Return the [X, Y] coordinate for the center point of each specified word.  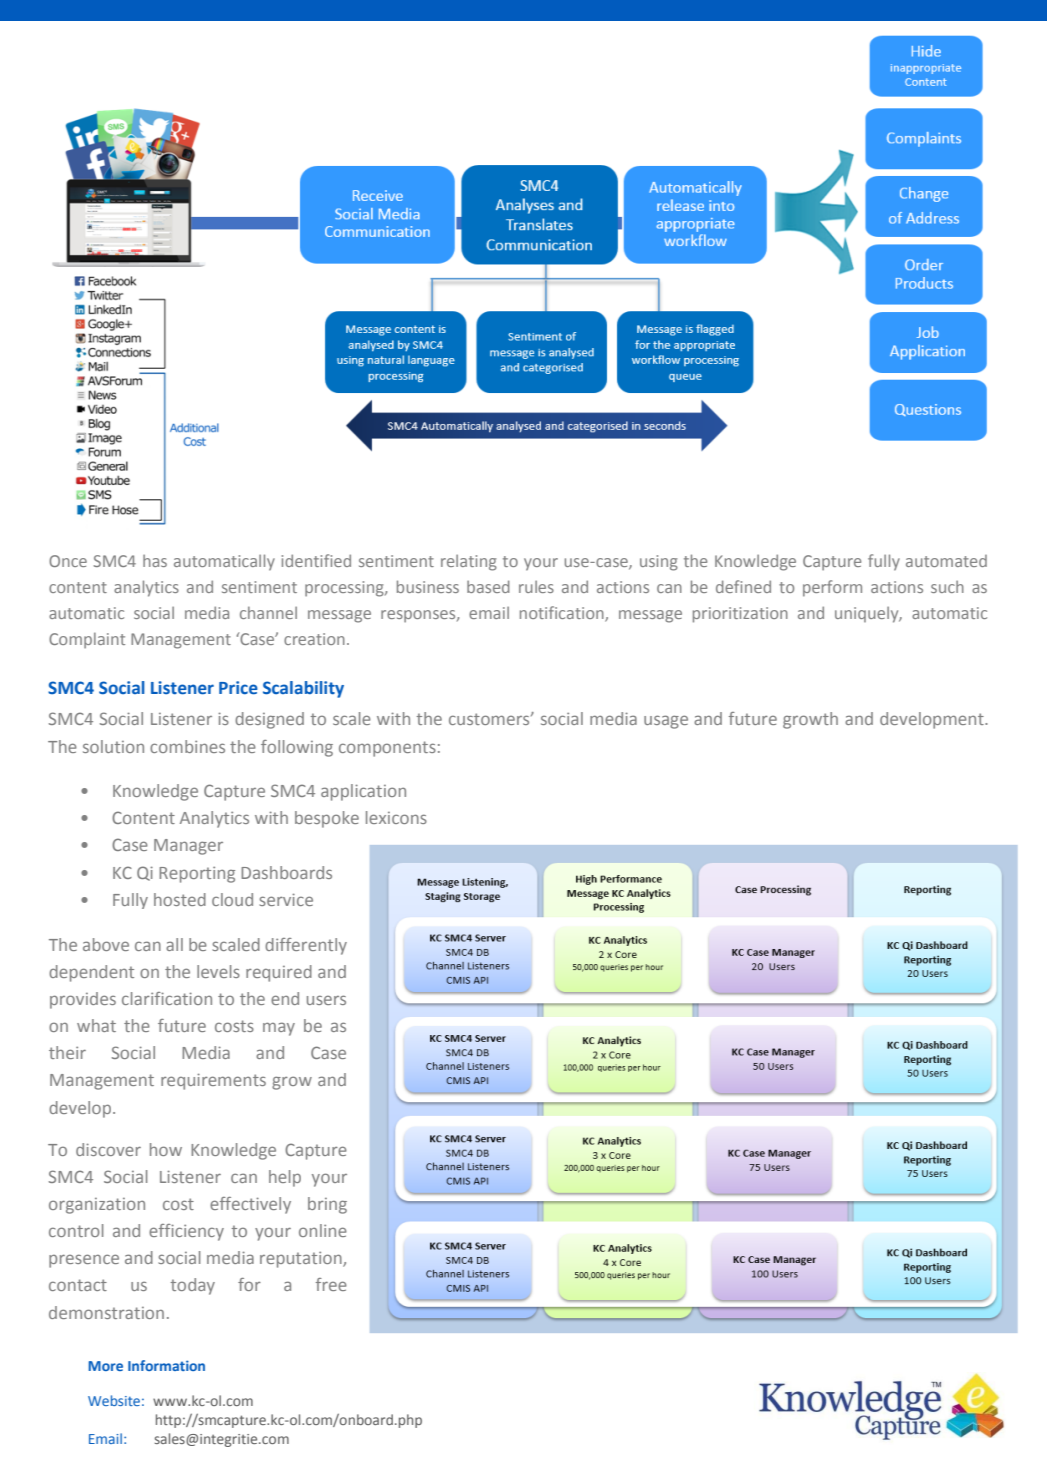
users [326, 1000]
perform [832, 588]
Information [166, 1365]
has [155, 560]
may [279, 1029]
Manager [188, 847]
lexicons [396, 817]
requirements [213, 1081]
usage [666, 722]
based [488, 586]
